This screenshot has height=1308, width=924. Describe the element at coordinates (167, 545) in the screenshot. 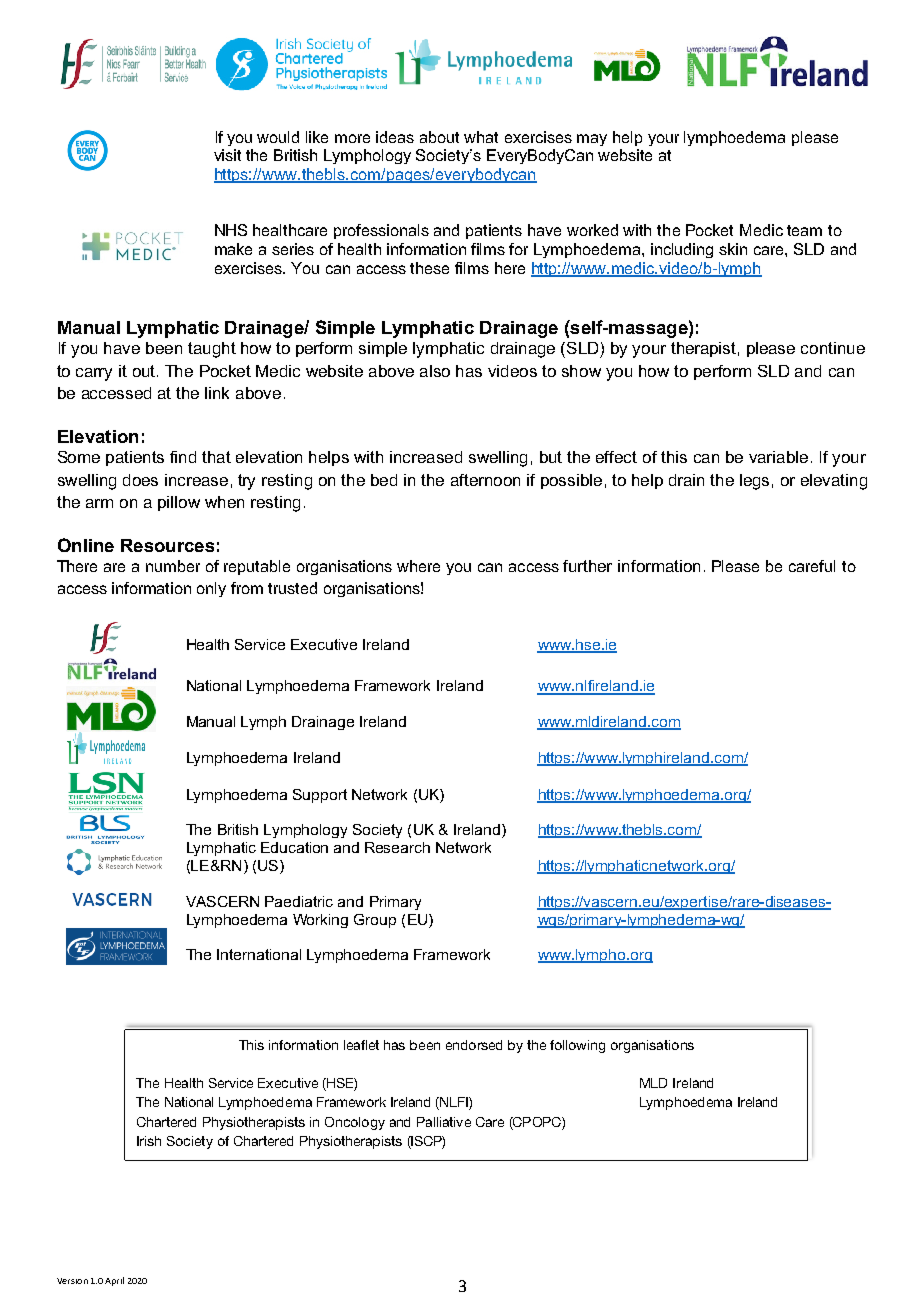

I see `Resources` at that location.
